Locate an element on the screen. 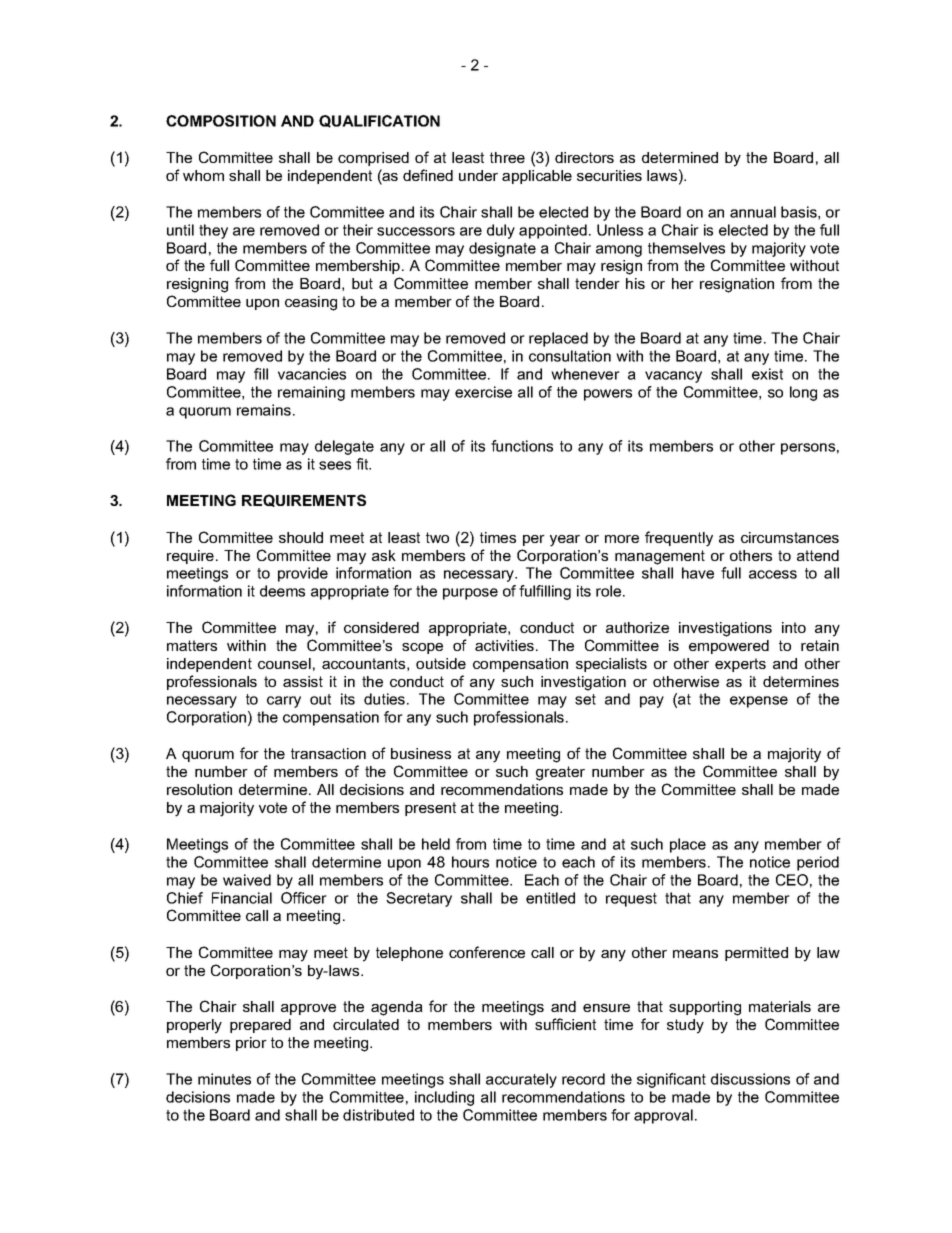  waived is located at coordinates (247, 880).
